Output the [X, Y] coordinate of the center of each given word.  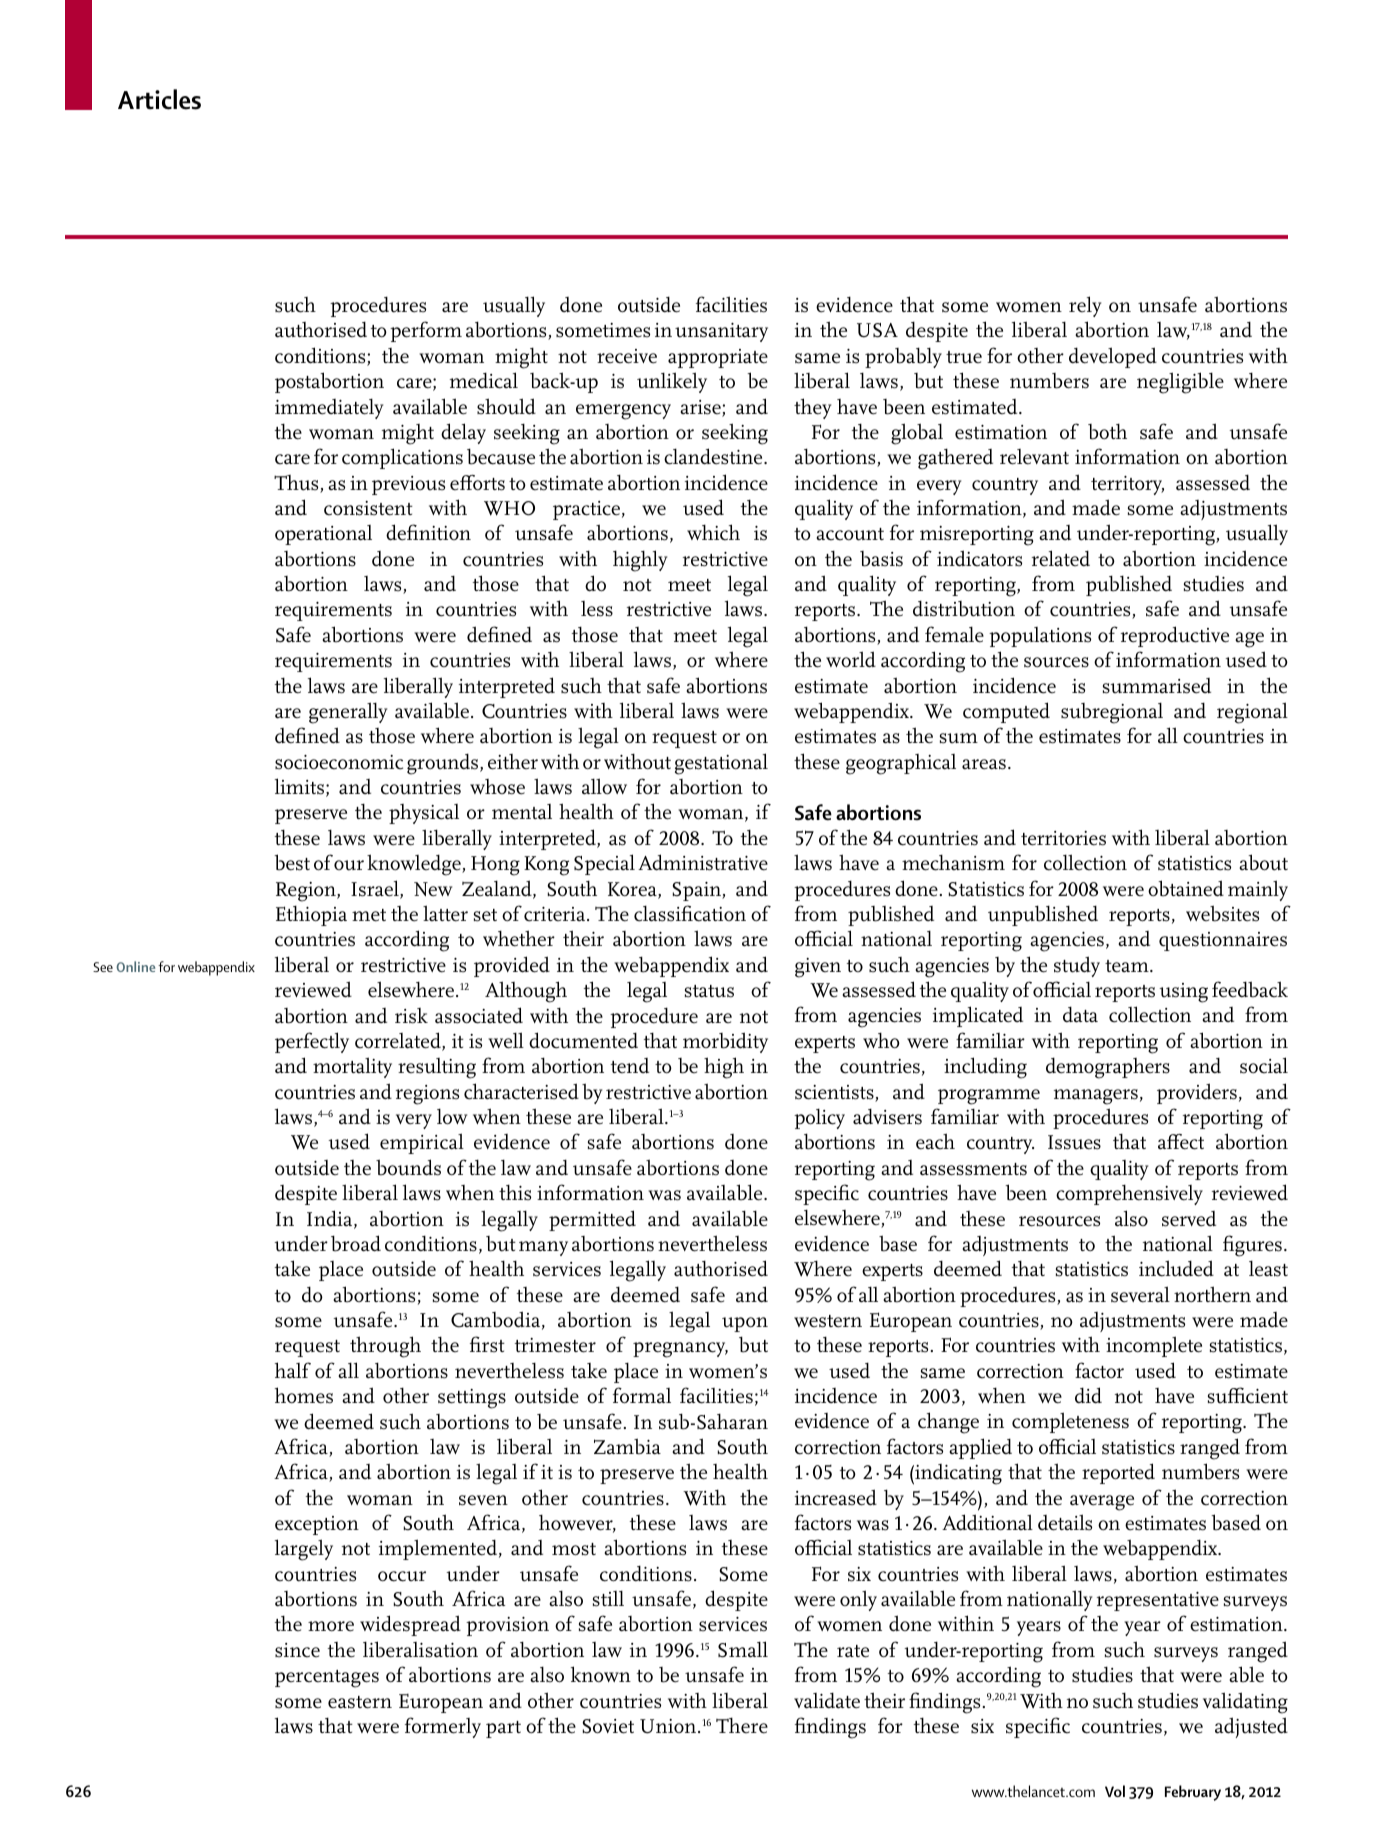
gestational [721, 764]
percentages [327, 1679]
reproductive [1175, 636]
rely [1085, 306]
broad [356, 1243]
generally [348, 713]
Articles [159, 99]
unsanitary [721, 332]
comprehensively [1129, 1194]
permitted [592, 1220]
